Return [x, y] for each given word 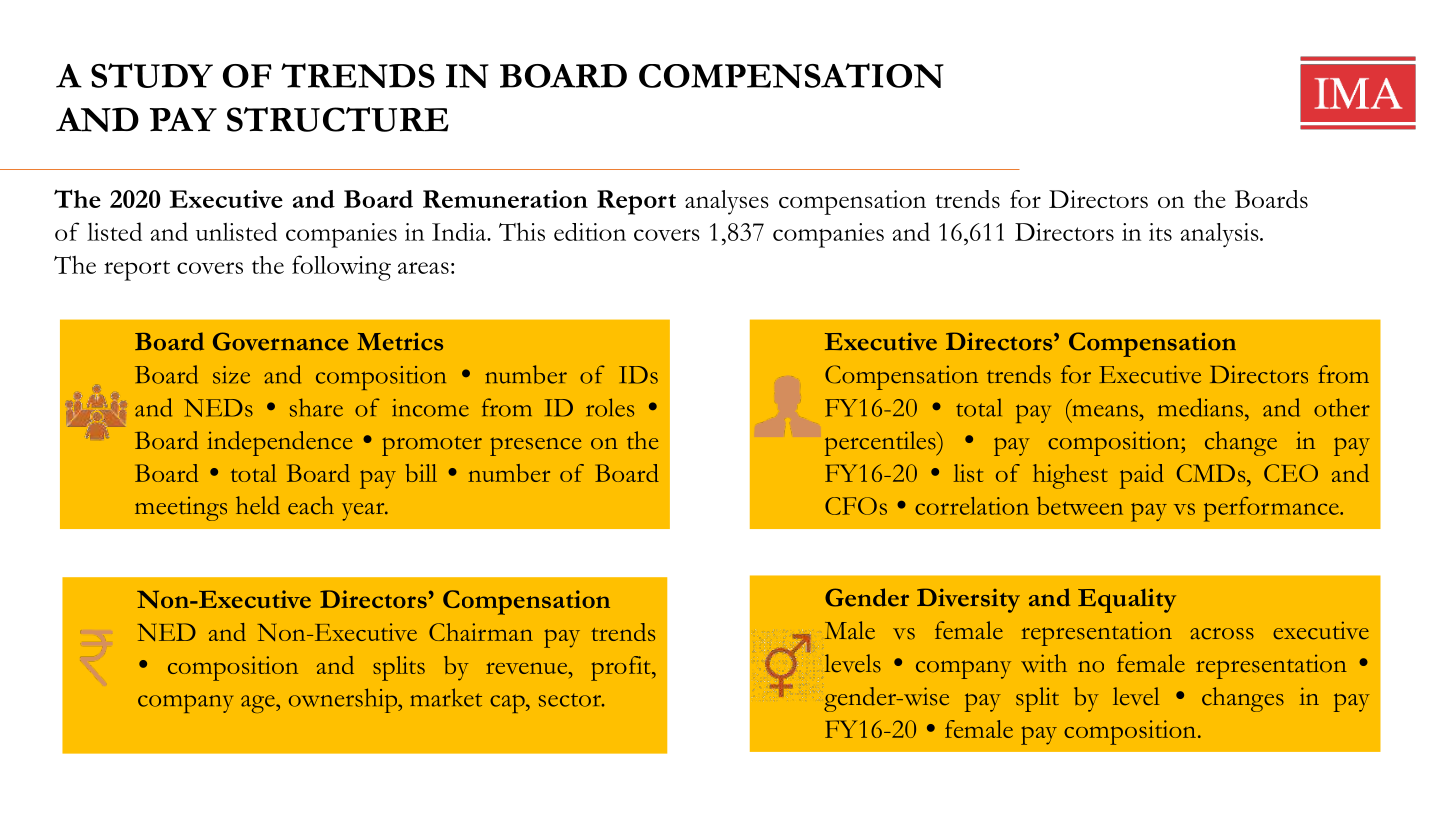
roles [610, 407]
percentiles [881, 443]
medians [1202, 407]
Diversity [968, 600]
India [460, 232]
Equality [1127, 600]
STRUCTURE [338, 119]
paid [1142, 476]
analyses [727, 202]
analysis [1220, 235]
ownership [344, 700]
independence [279, 443]
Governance [280, 341]
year [364, 512]
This [522, 231]
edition [590, 232]
